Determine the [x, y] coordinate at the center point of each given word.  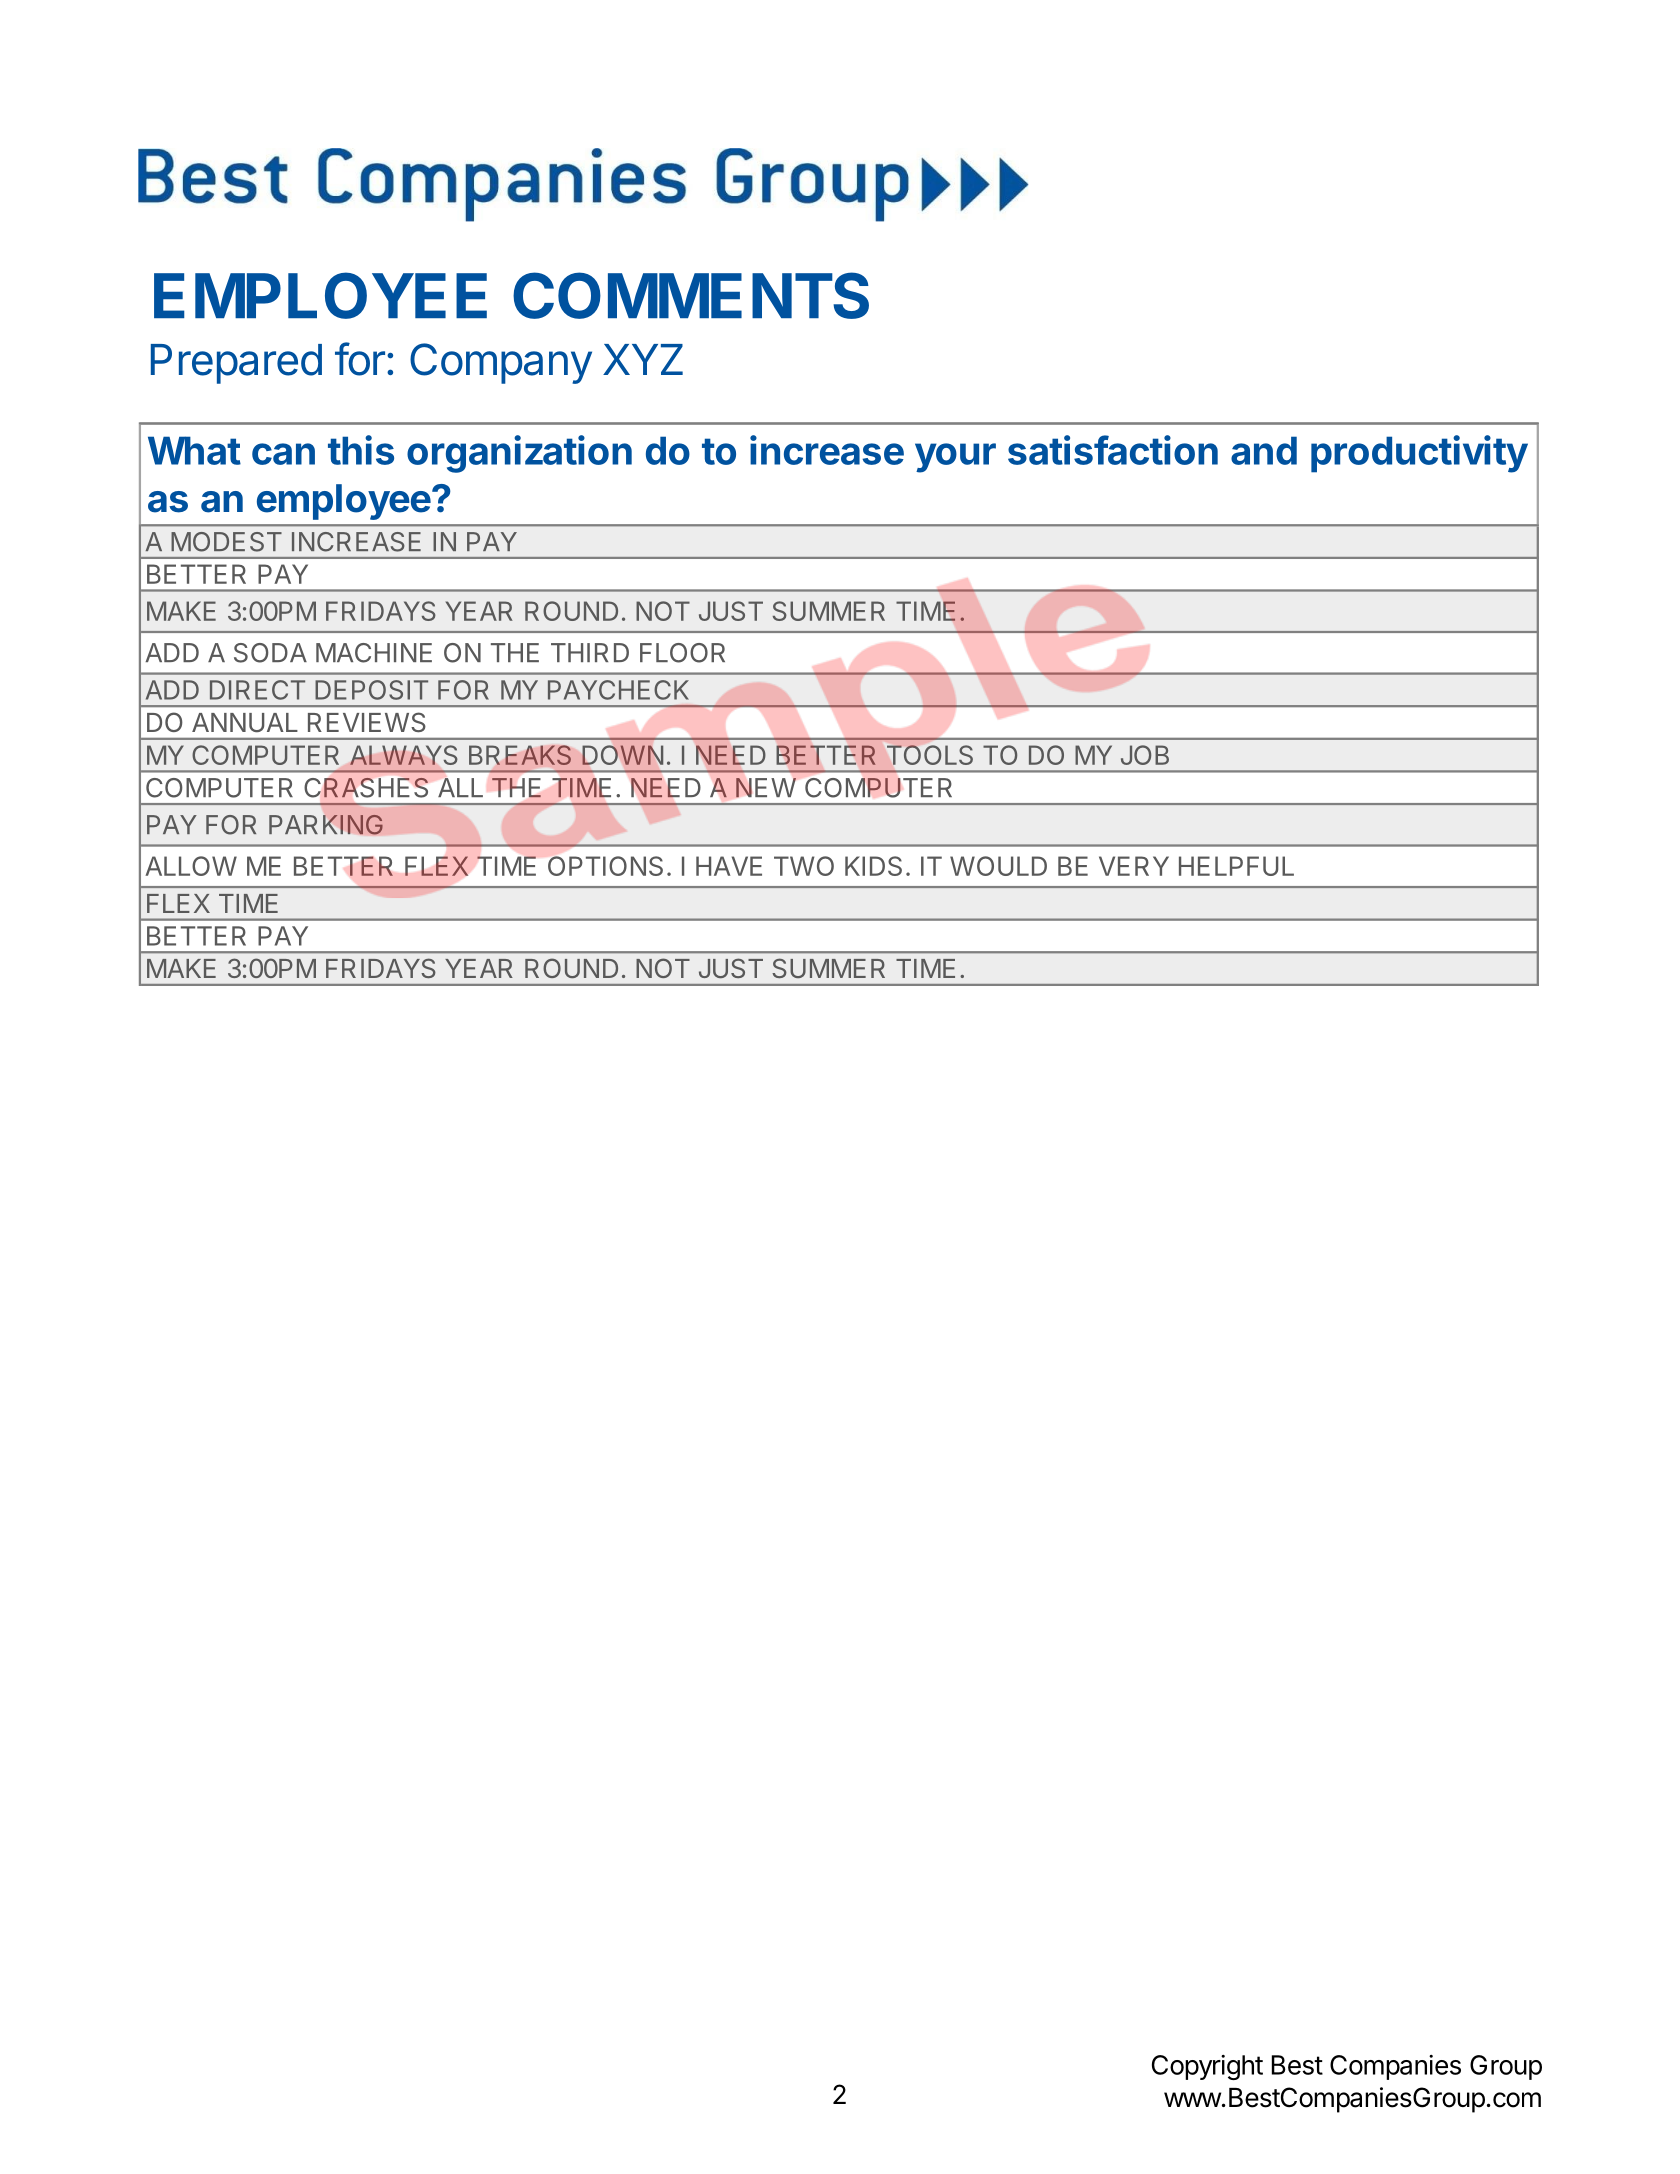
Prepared [236, 364]
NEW [766, 788]
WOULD [998, 866]
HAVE [729, 866]
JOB [1145, 755]
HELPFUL [1236, 866]
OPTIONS [605, 866]
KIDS [873, 866]
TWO [804, 866]
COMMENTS [691, 295]
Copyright [1207, 2067]
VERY [1134, 866]
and [1264, 450]
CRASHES [366, 788]
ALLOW [191, 866]
